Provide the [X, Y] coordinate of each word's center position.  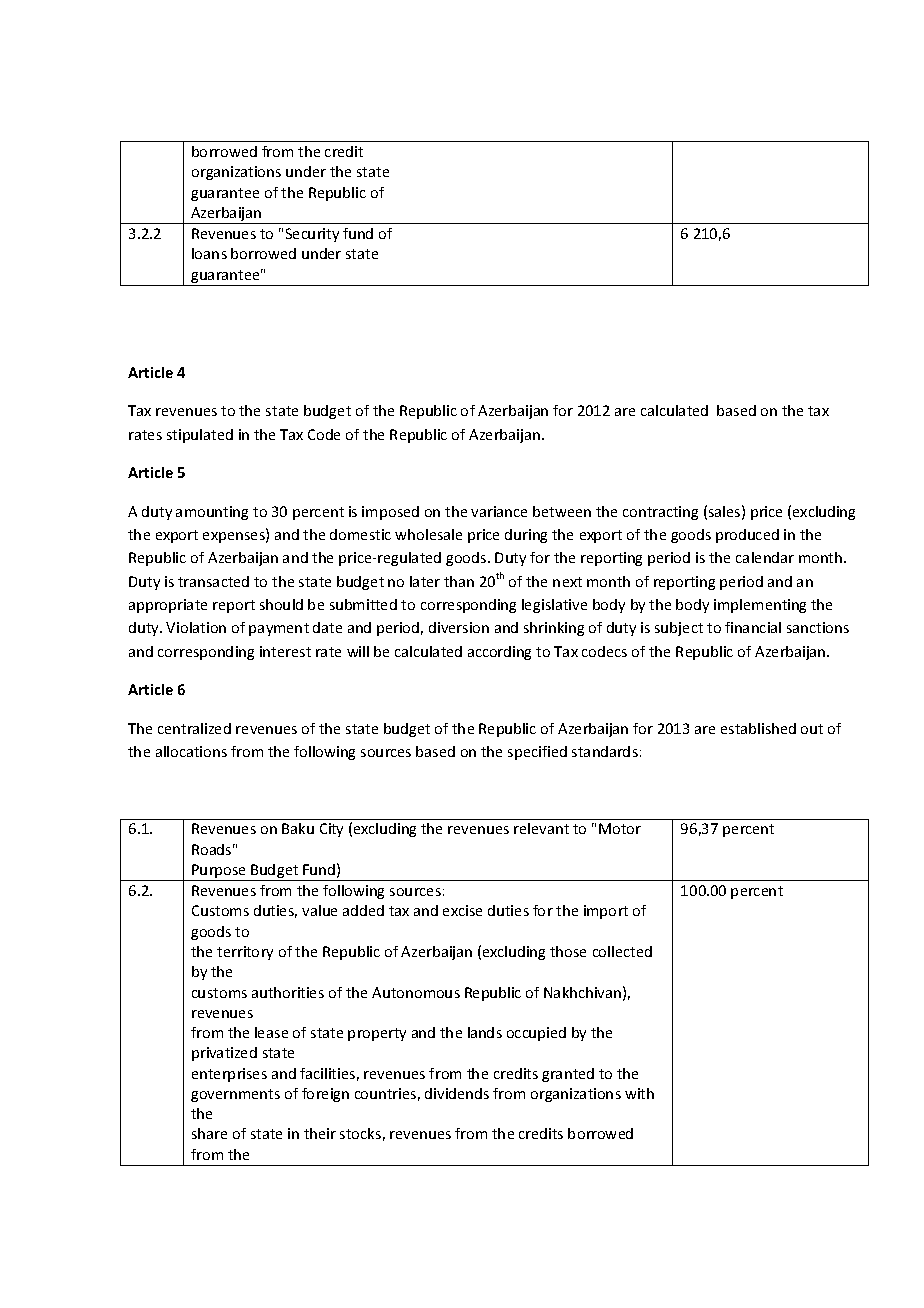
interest [285, 651]
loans [209, 253]
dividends [457, 1093]
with [639, 1093]
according [499, 653]
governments [235, 1095]
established [758, 728]
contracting [660, 513]
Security [312, 235]
